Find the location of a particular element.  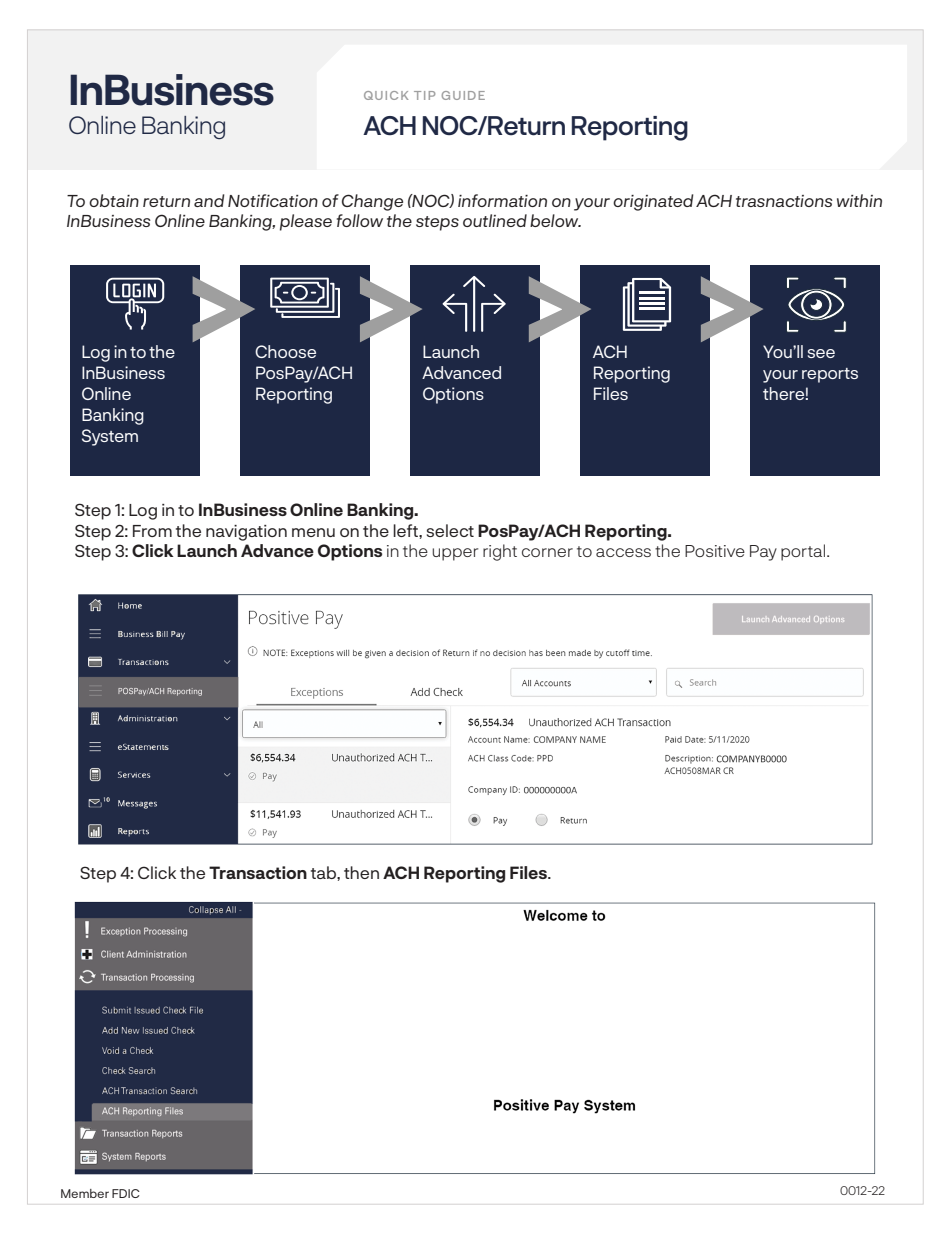

TIP is located at coordinates (424, 95).
